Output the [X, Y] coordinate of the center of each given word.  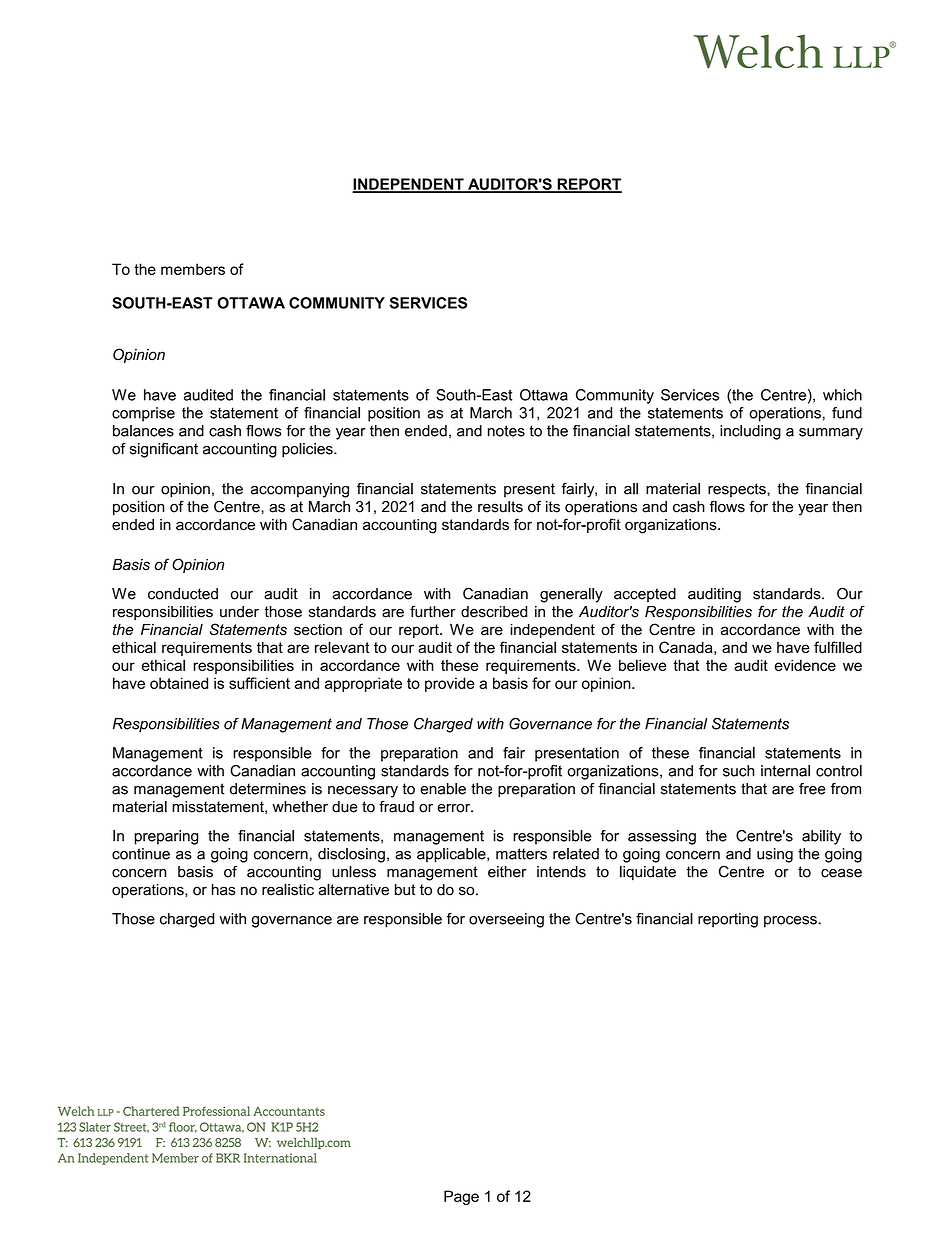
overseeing [506, 920]
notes [506, 431]
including [750, 432]
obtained [179, 683]
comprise [143, 414]
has [224, 890]
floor [183, 1127]
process [791, 922]
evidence [805, 665]
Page [461, 1197]
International [280, 1158]
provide [450, 684]
